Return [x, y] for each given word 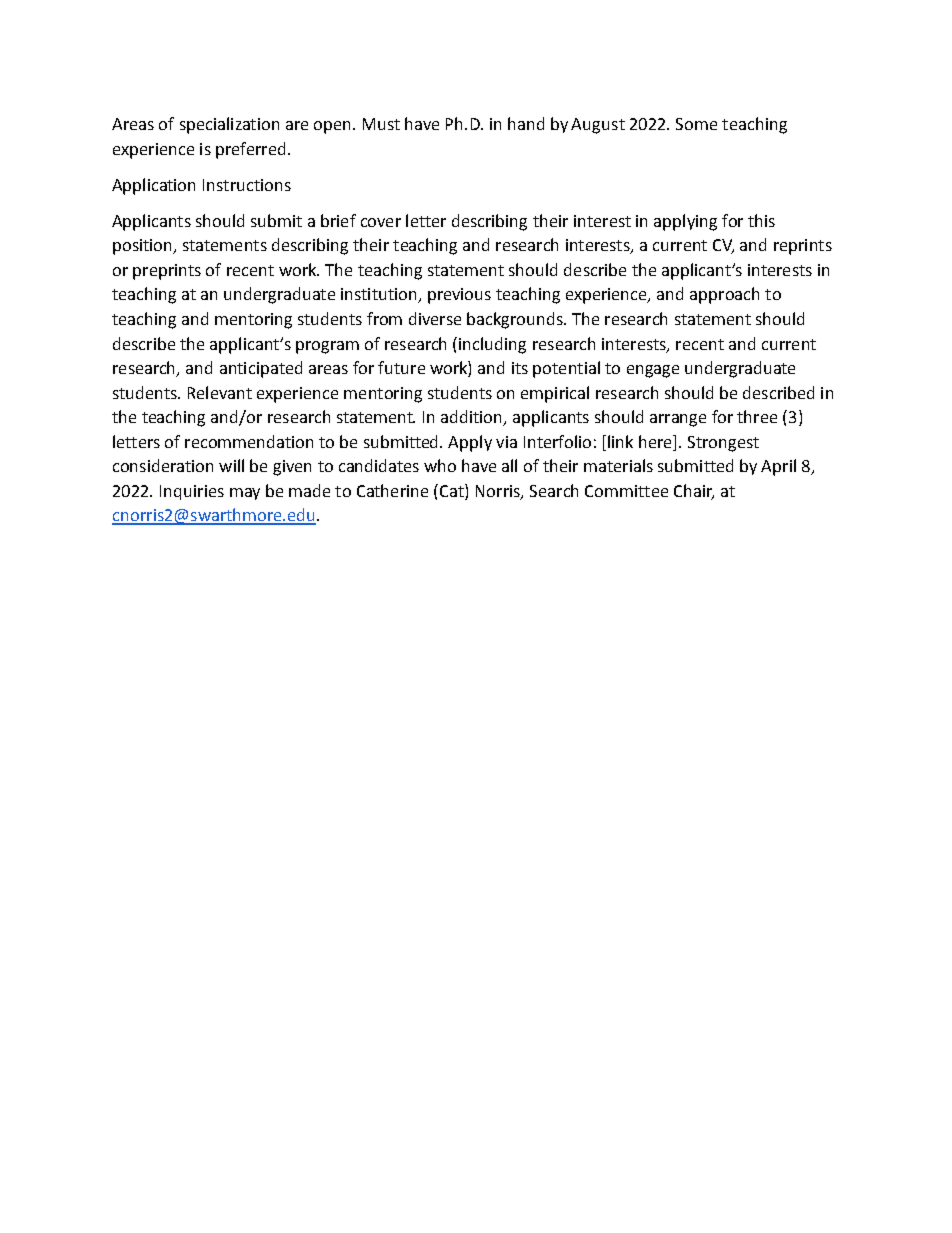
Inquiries [192, 492]
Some [696, 124]
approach [724, 295]
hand [526, 123]
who [440, 465]
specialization [229, 125]
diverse [435, 318]
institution [380, 295]
